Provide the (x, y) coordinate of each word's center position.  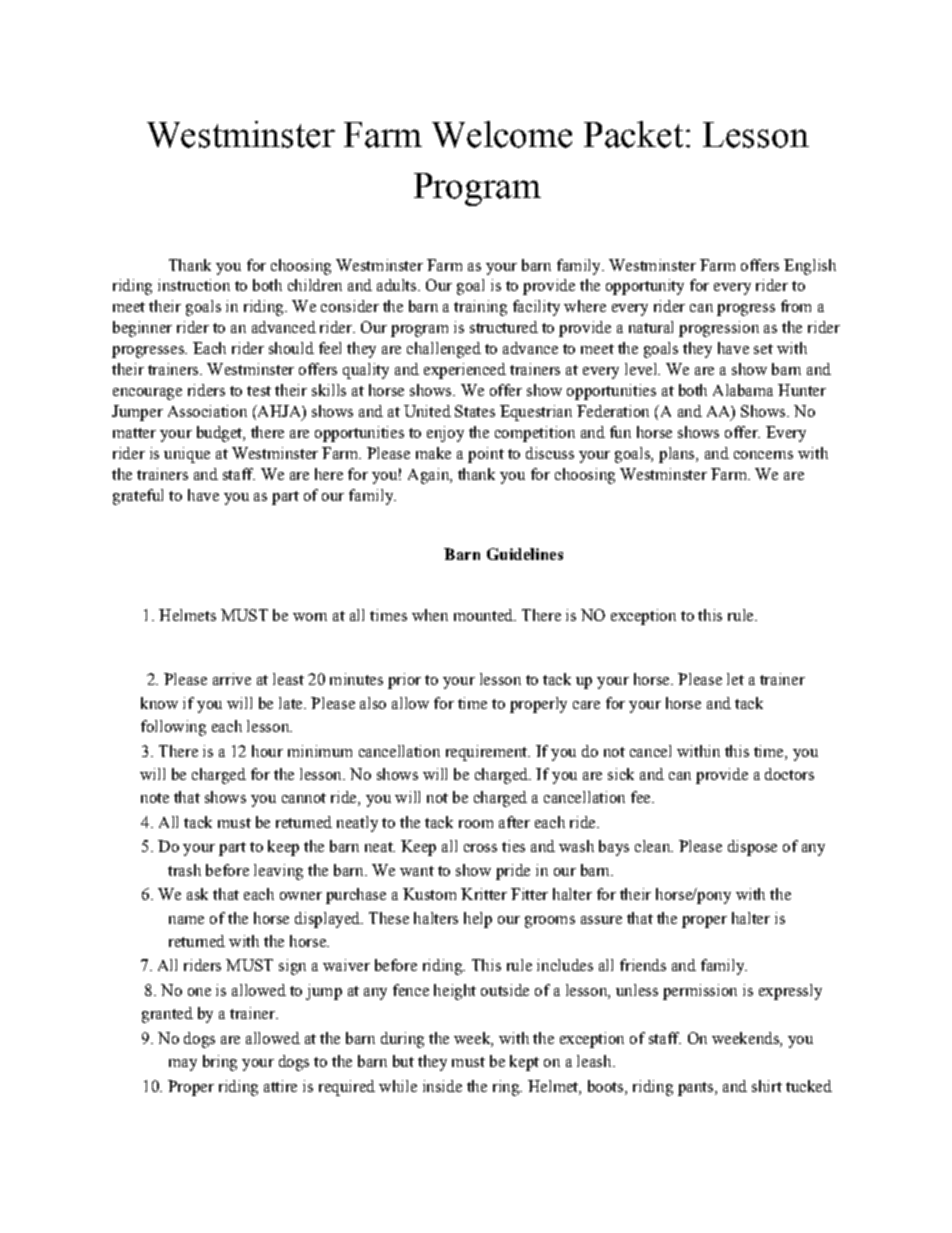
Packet (633, 134)
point (486, 455)
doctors (789, 774)
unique (187, 455)
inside (442, 1086)
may (183, 1065)
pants (695, 1089)
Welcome (502, 134)
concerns (763, 455)
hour (267, 751)
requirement (488, 753)
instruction (194, 285)
